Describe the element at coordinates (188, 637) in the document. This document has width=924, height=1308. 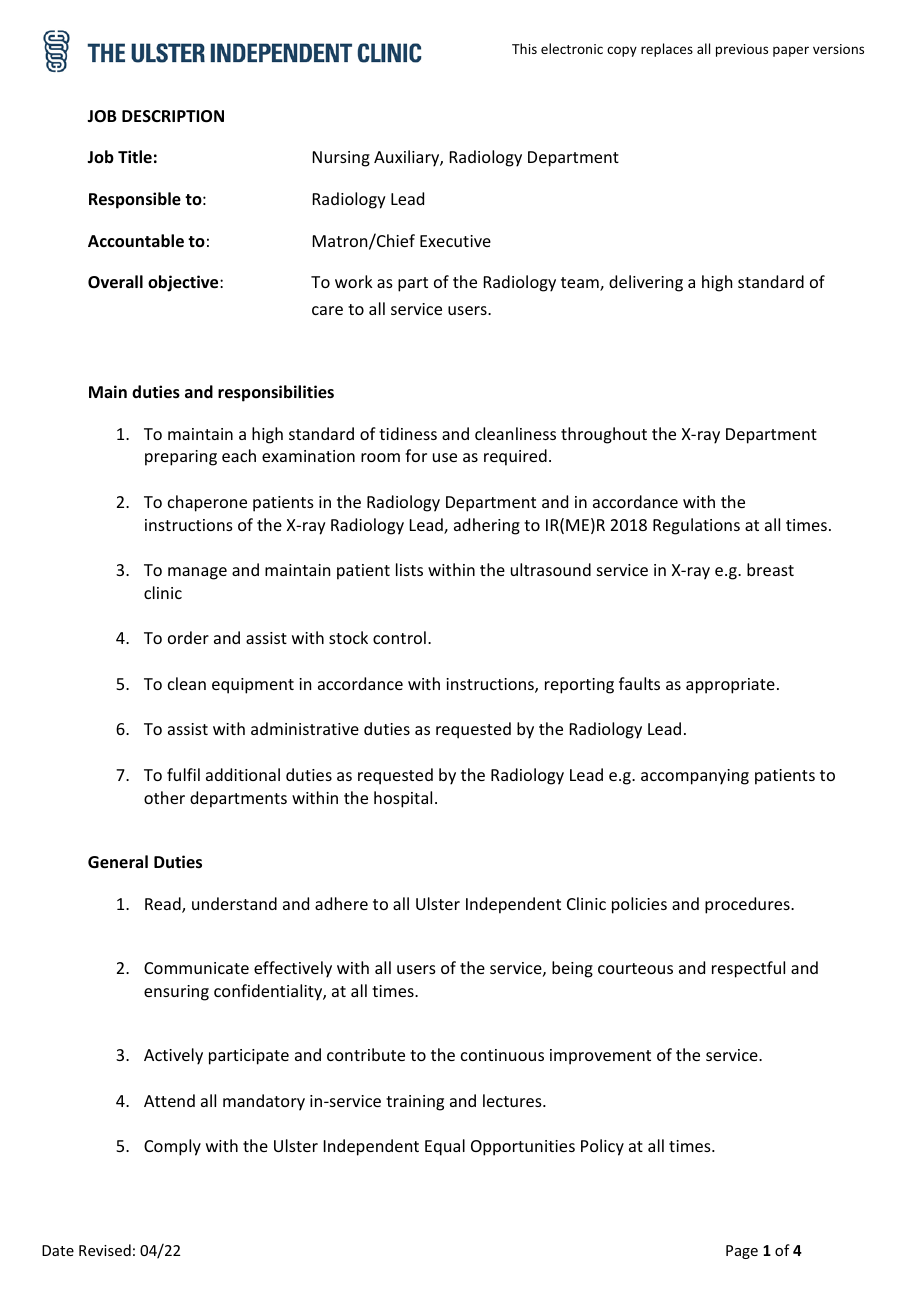
I see `order` at that location.
